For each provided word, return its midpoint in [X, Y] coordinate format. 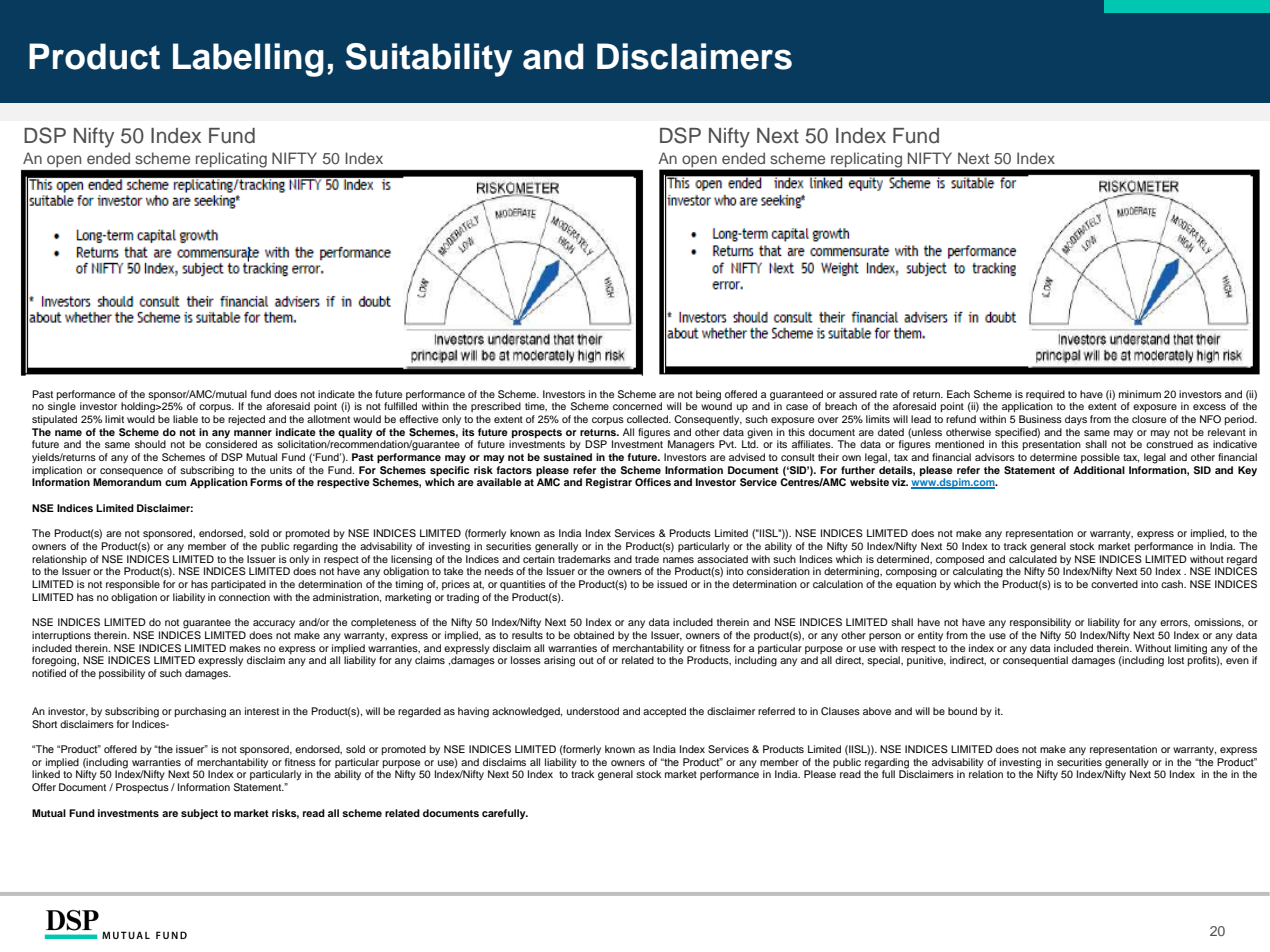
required [1045, 395]
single [62, 407]
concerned [637, 406]
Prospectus [142, 788]
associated [722, 559]
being [708, 395]
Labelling [248, 60]
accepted [664, 712]
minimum [1140, 394]
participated [238, 585]
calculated [1033, 559]
